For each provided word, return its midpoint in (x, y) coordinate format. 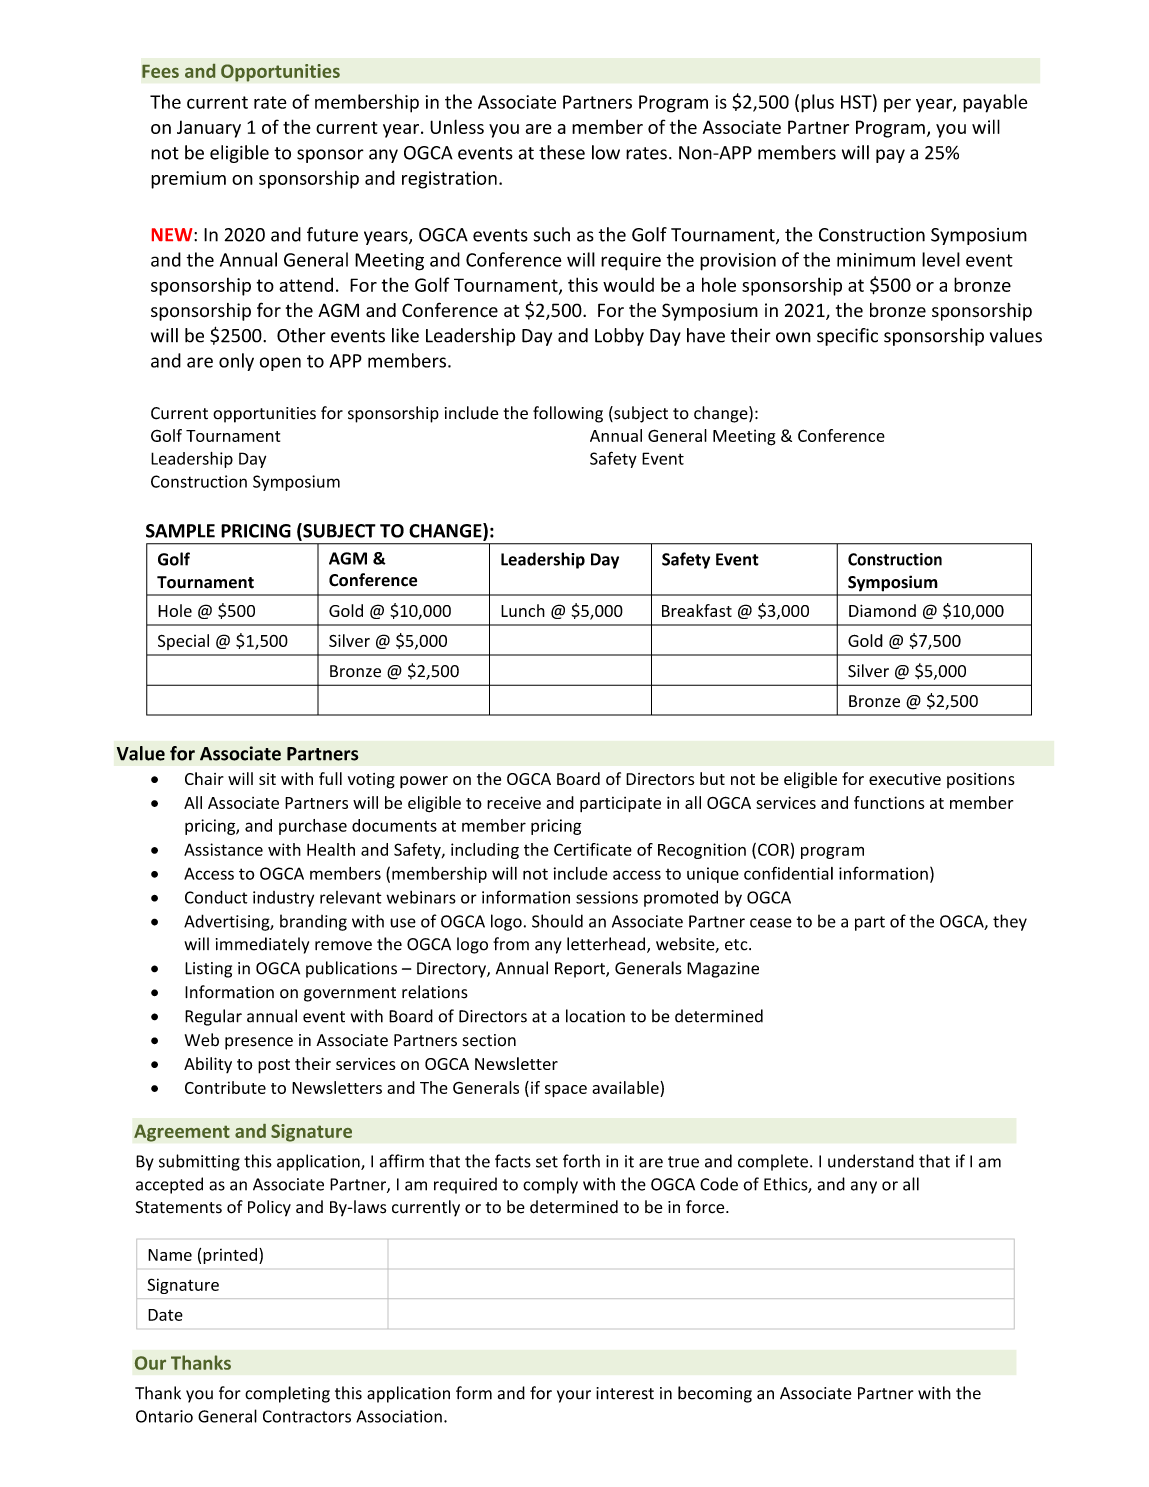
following (568, 414)
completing (287, 1394)
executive (905, 779)
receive (514, 802)
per (897, 105)
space (566, 1091)
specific (847, 337)
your (574, 1396)
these (562, 152)
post (274, 1066)
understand (871, 1161)
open (280, 364)
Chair (204, 778)
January (209, 129)
